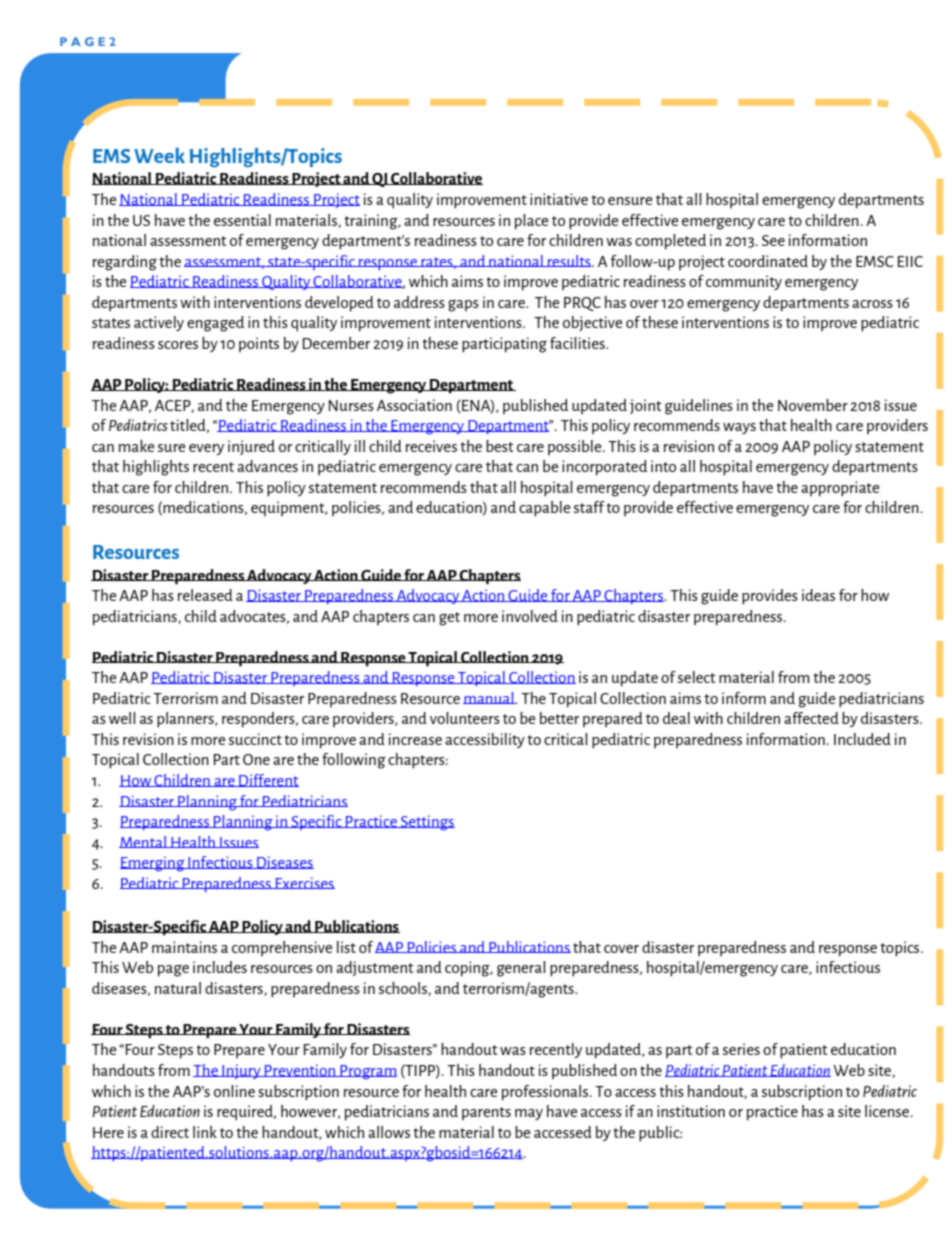 The width and height of the page is (952, 1233). I want to click on license, so click(887, 1111).
